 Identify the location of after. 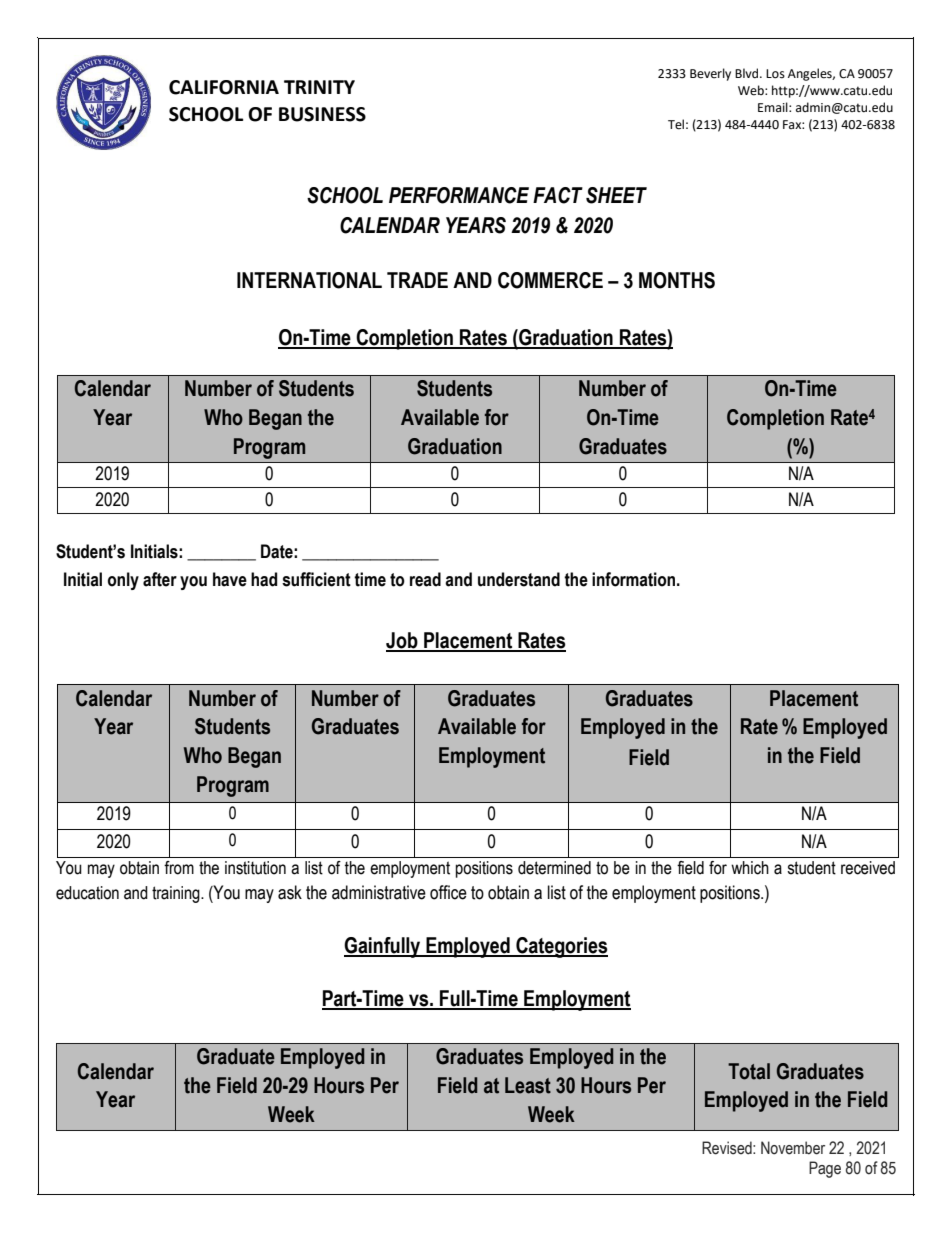
(160, 579).
